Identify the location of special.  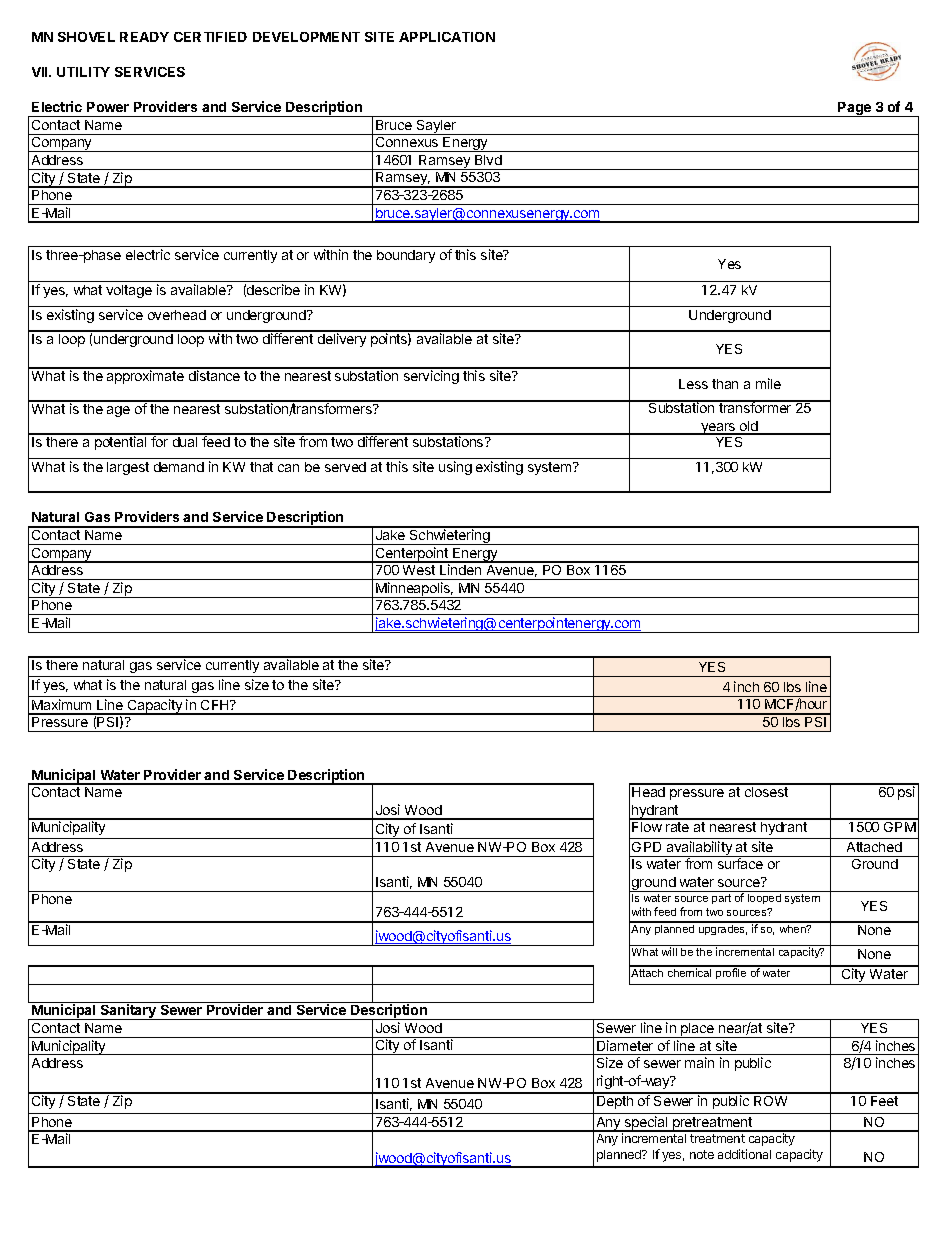
(646, 1124).
